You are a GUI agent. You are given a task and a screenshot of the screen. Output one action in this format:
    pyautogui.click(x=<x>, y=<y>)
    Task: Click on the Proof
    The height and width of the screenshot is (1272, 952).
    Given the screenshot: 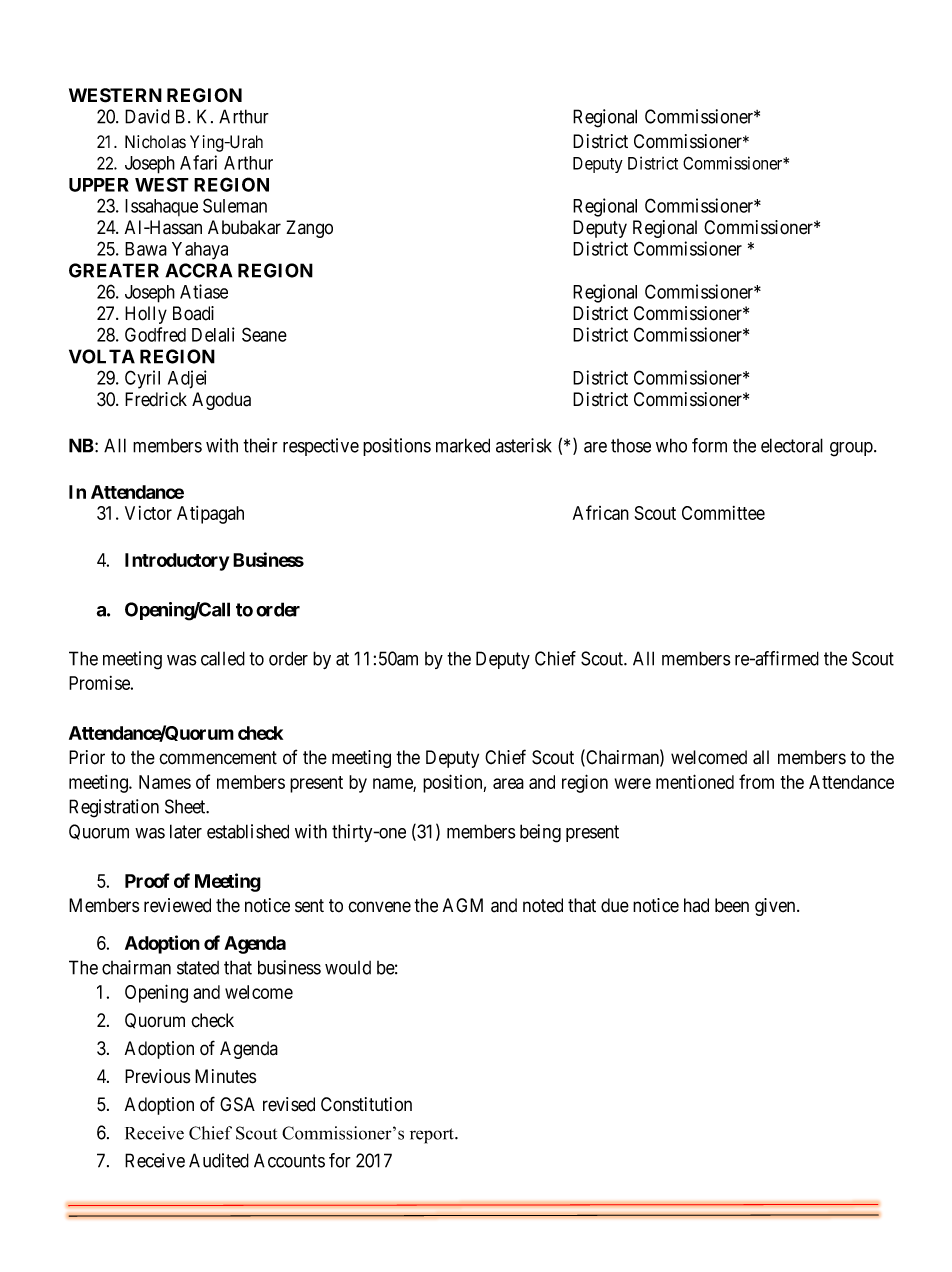 What is the action you would take?
    pyautogui.click(x=147, y=880)
